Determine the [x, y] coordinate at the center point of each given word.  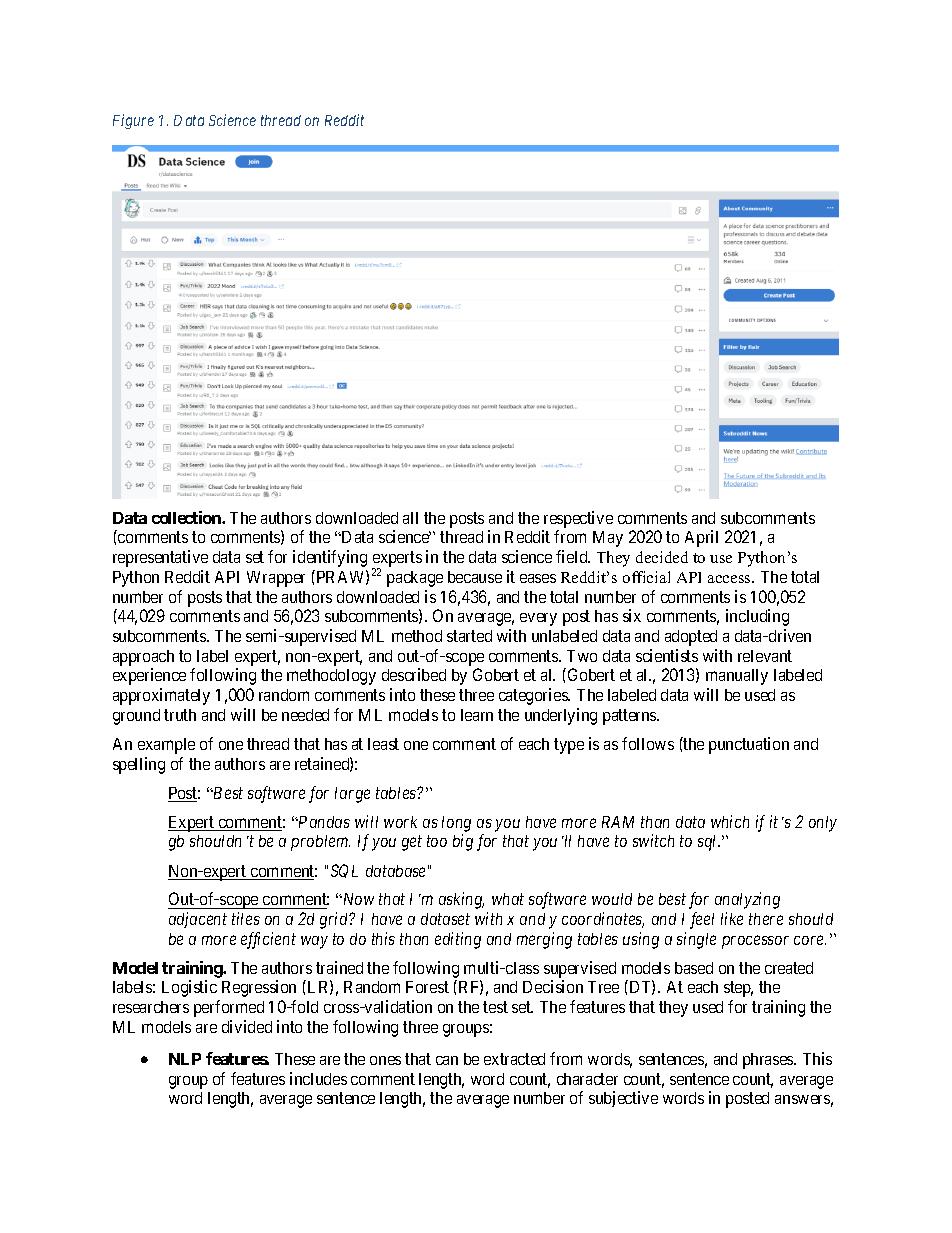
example [166, 746]
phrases [769, 1061]
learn [477, 715]
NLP [185, 1059]
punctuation [749, 745]
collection [187, 517]
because [475, 577]
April [701, 538]
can [447, 1060]
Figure [133, 121]
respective [577, 521]
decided [662, 557]
